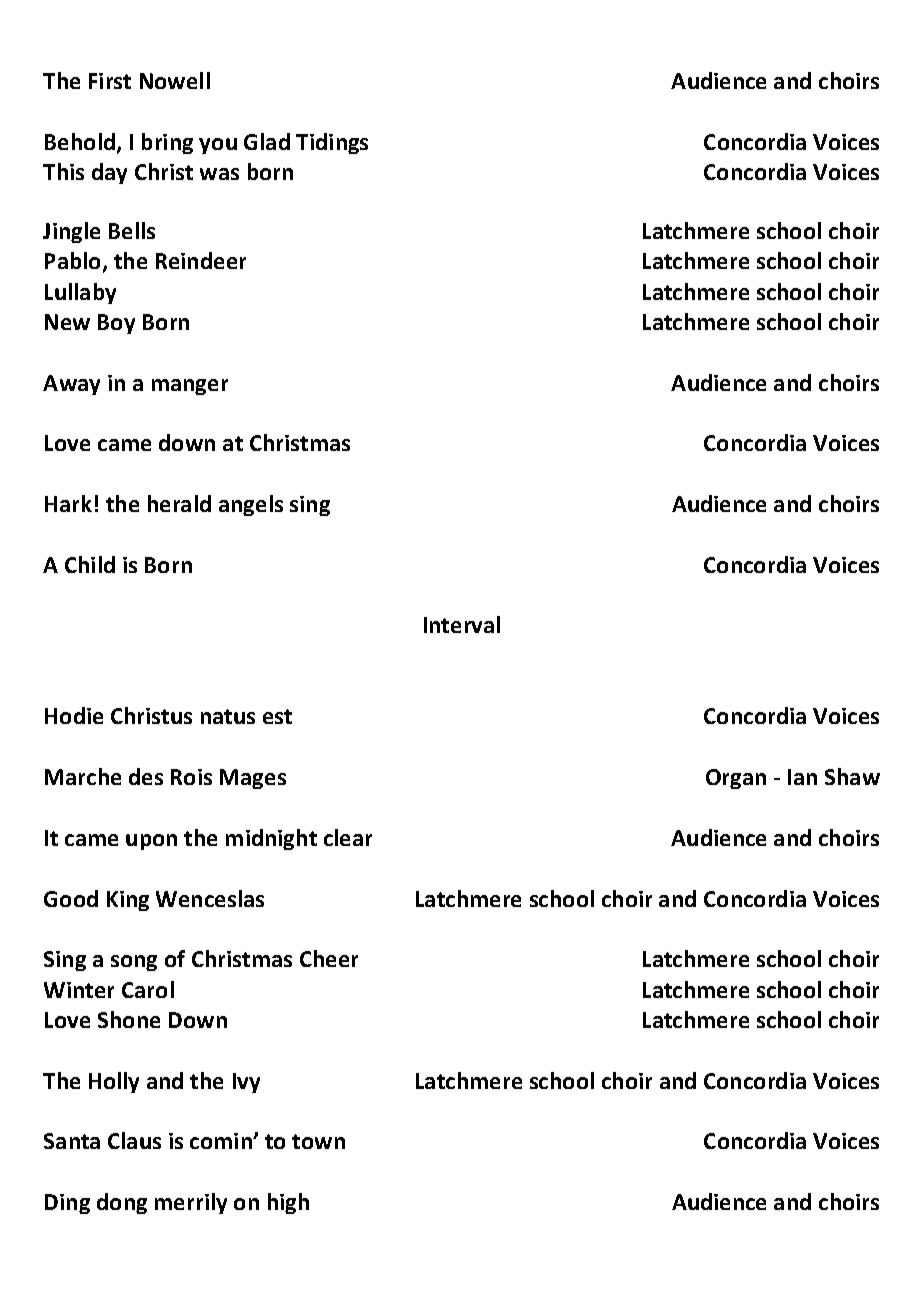 This screenshot has width=924, height=1308. I want to click on Organ, so click(736, 779).
